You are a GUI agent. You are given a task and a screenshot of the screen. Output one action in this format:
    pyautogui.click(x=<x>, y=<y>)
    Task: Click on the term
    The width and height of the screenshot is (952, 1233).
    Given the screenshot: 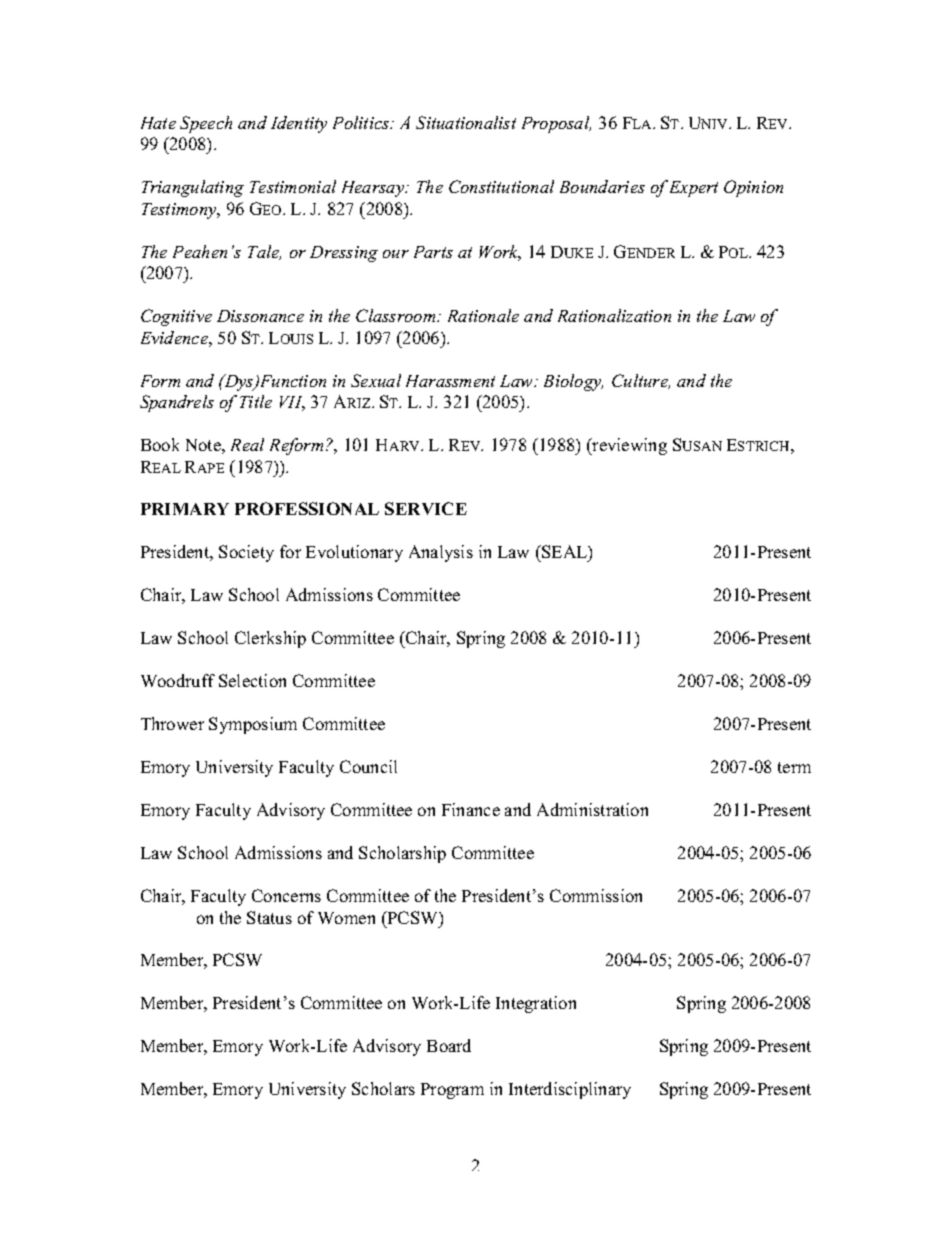 What is the action you would take?
    pyautogui.click(x=794, y=767)
